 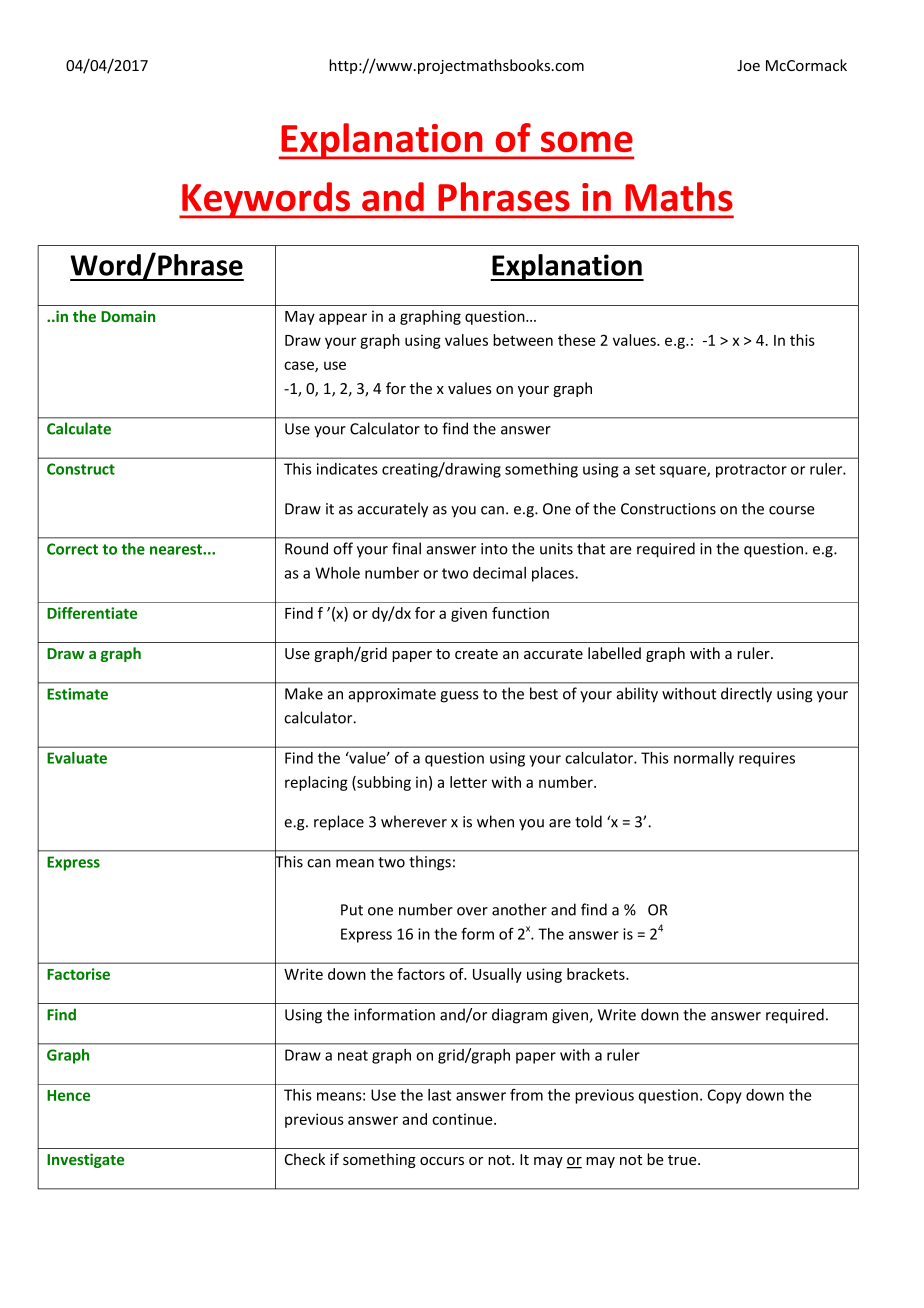 I want to click on appear, so click(x=343, y=319).
